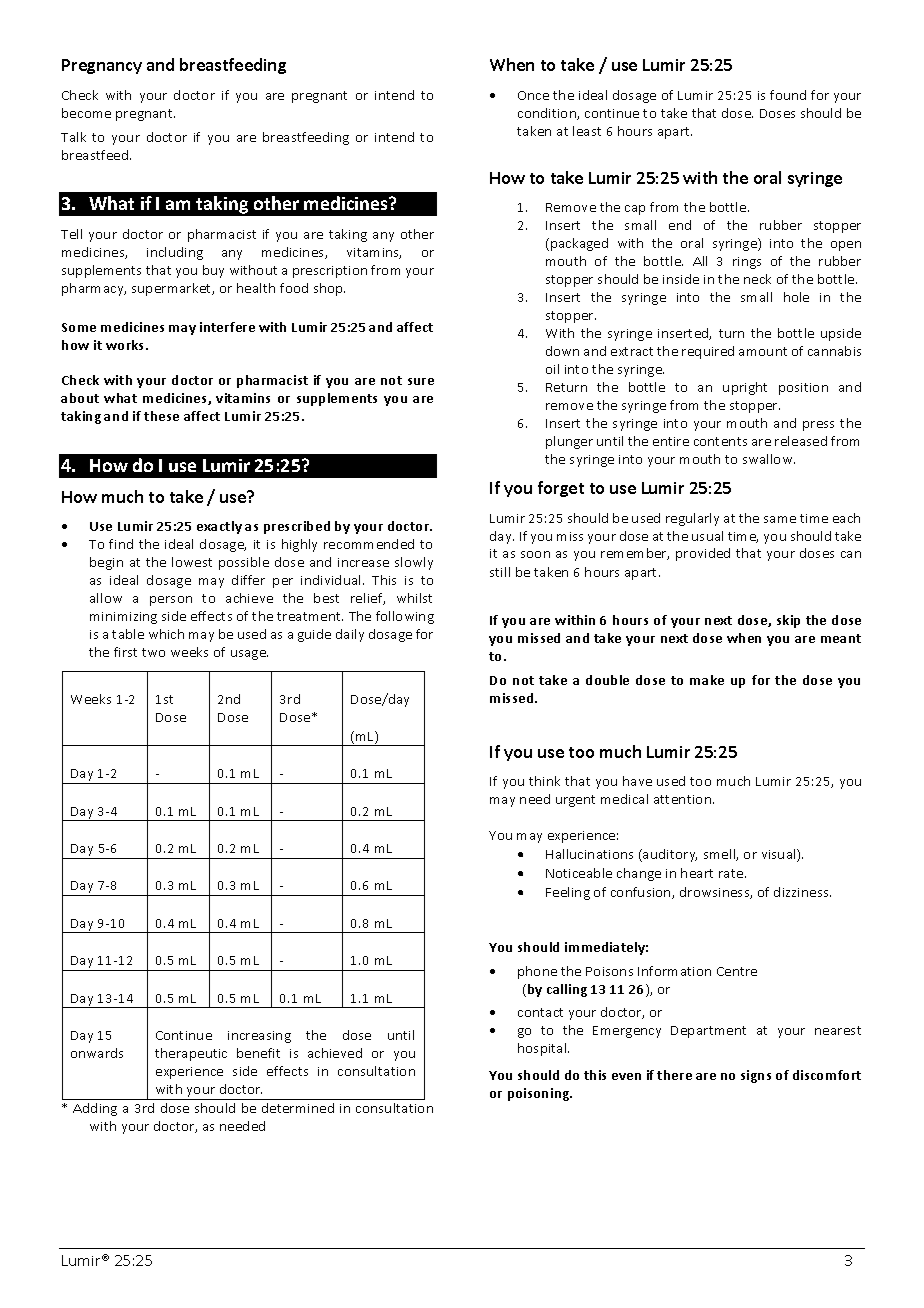  Describe the element at coordinates (153, 652) in the screenshot. I see `two` at that location.
